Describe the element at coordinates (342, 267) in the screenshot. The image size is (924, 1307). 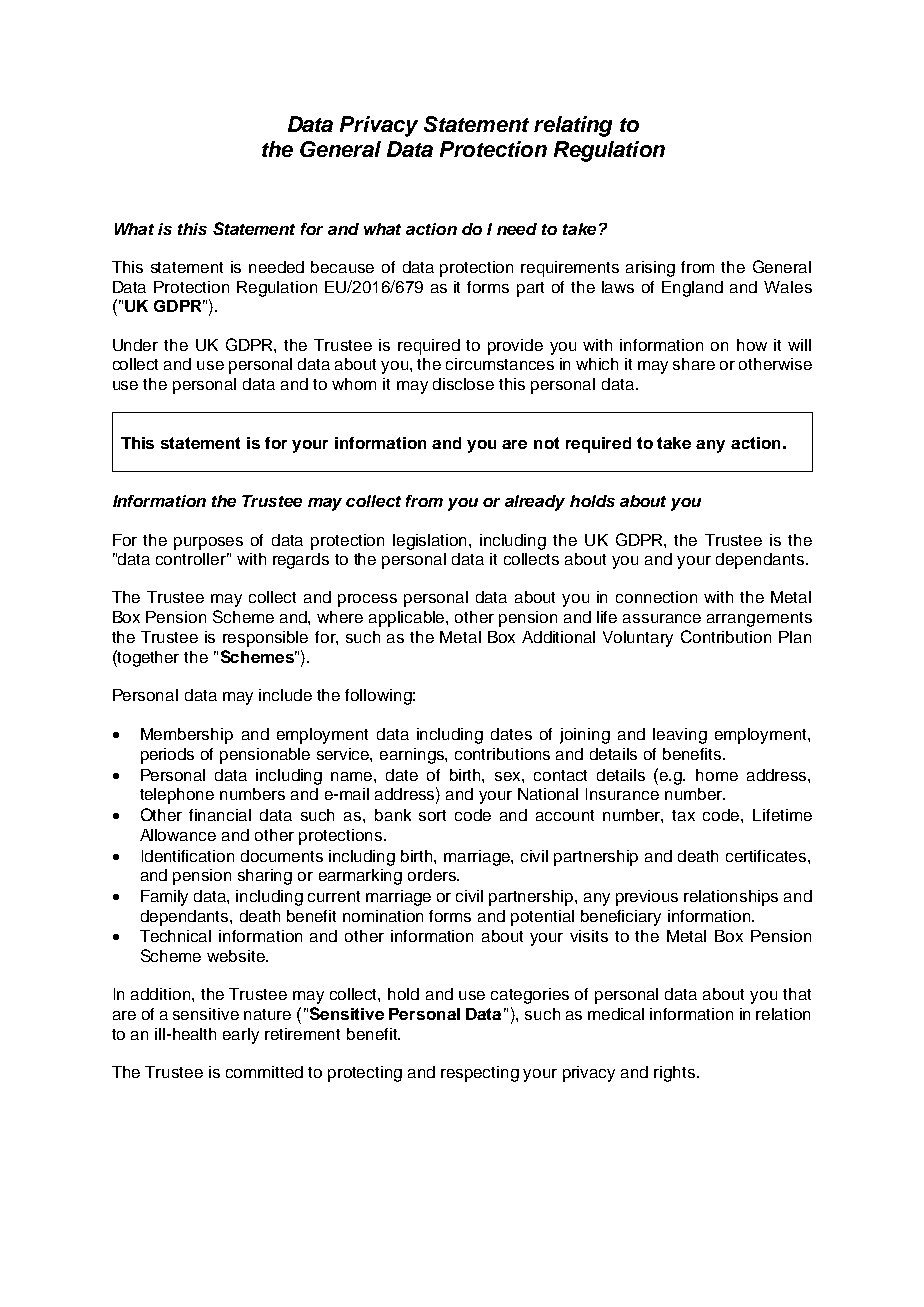
I see `because` at that location.
